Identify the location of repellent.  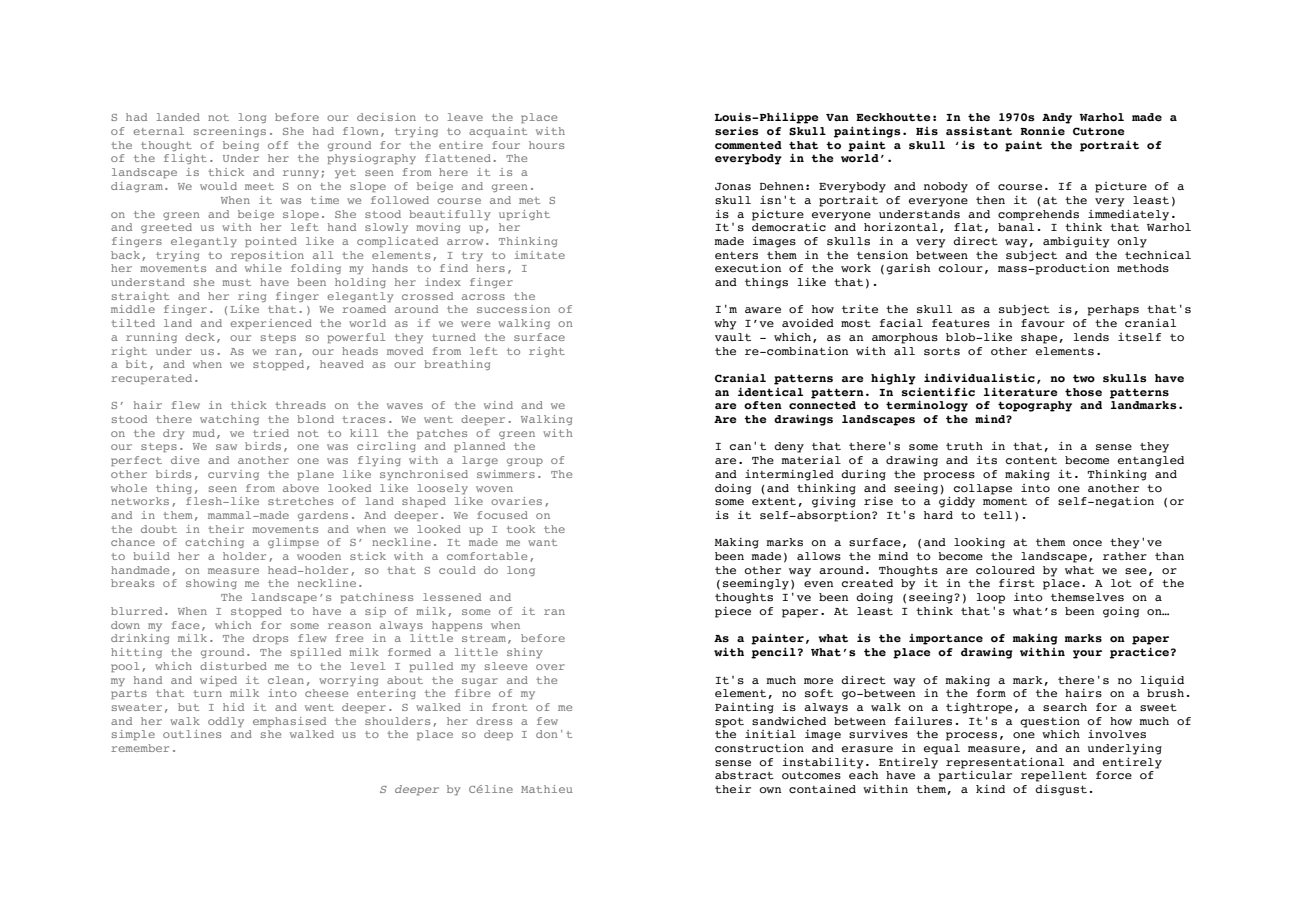
(1054, 776).
